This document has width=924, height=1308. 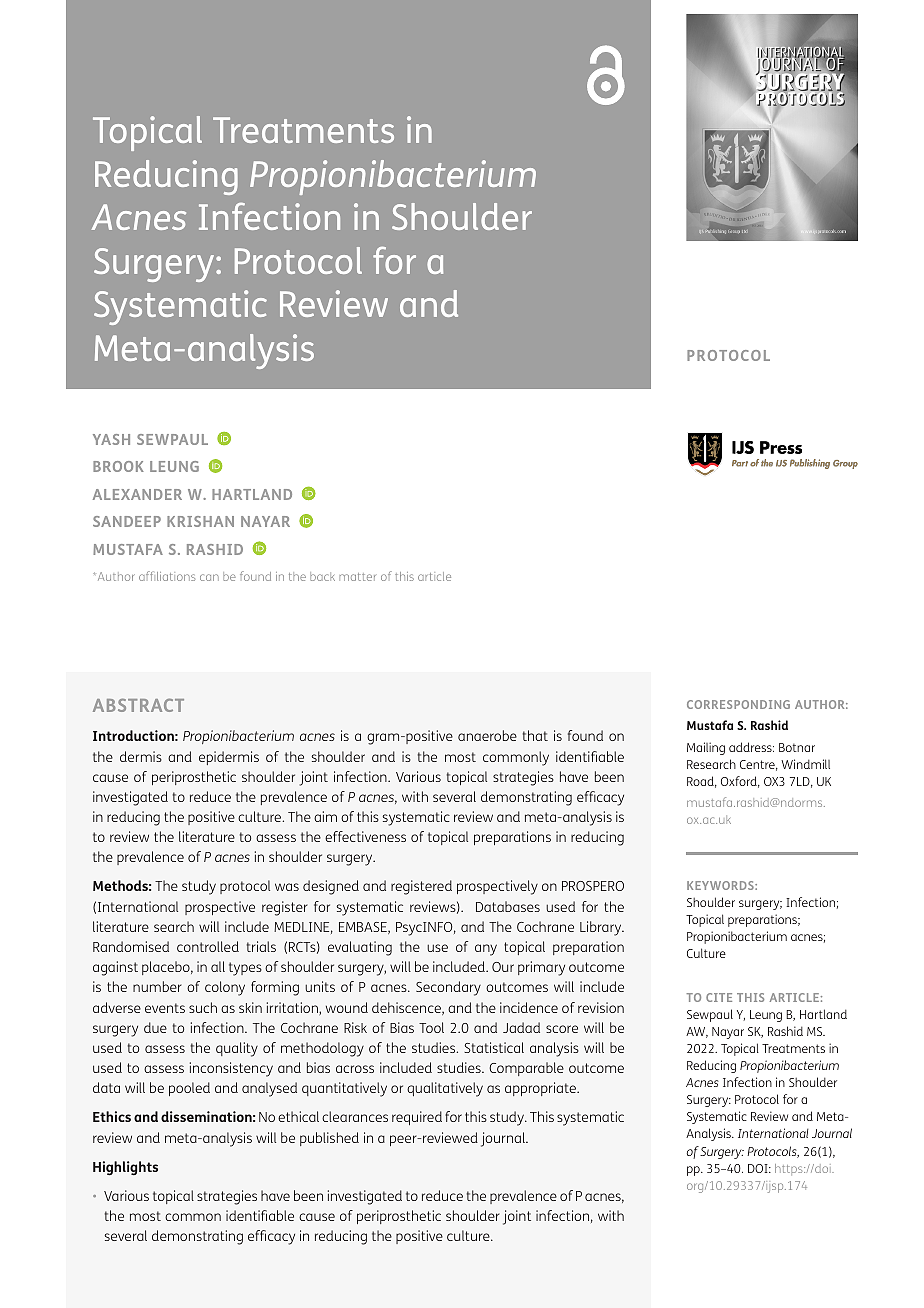 What do you see at coordinates (719, 997) in the document?
I see `CITE` at bounding box center [719, 997].
